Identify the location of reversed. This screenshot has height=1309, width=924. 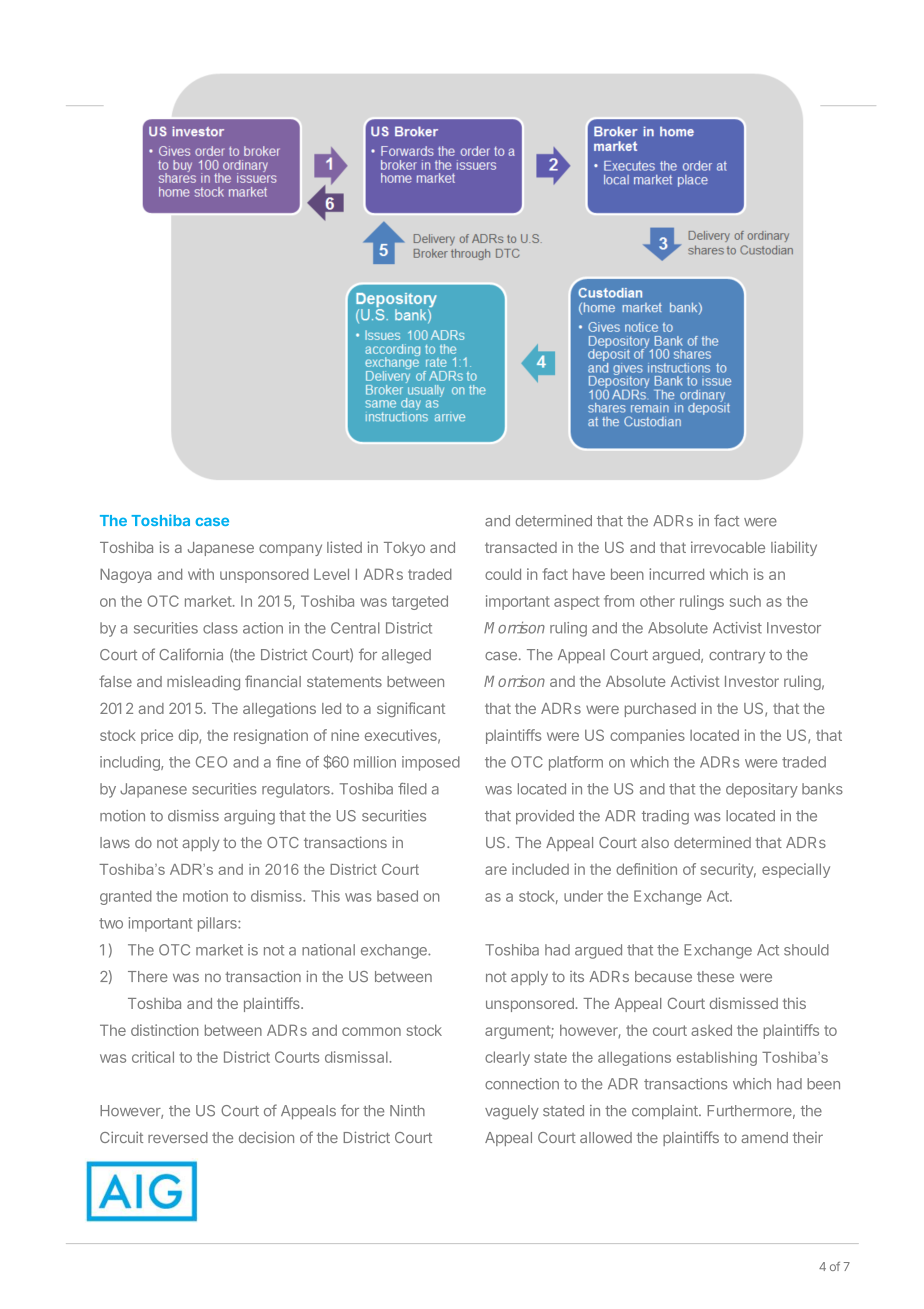
(178, 1137).
